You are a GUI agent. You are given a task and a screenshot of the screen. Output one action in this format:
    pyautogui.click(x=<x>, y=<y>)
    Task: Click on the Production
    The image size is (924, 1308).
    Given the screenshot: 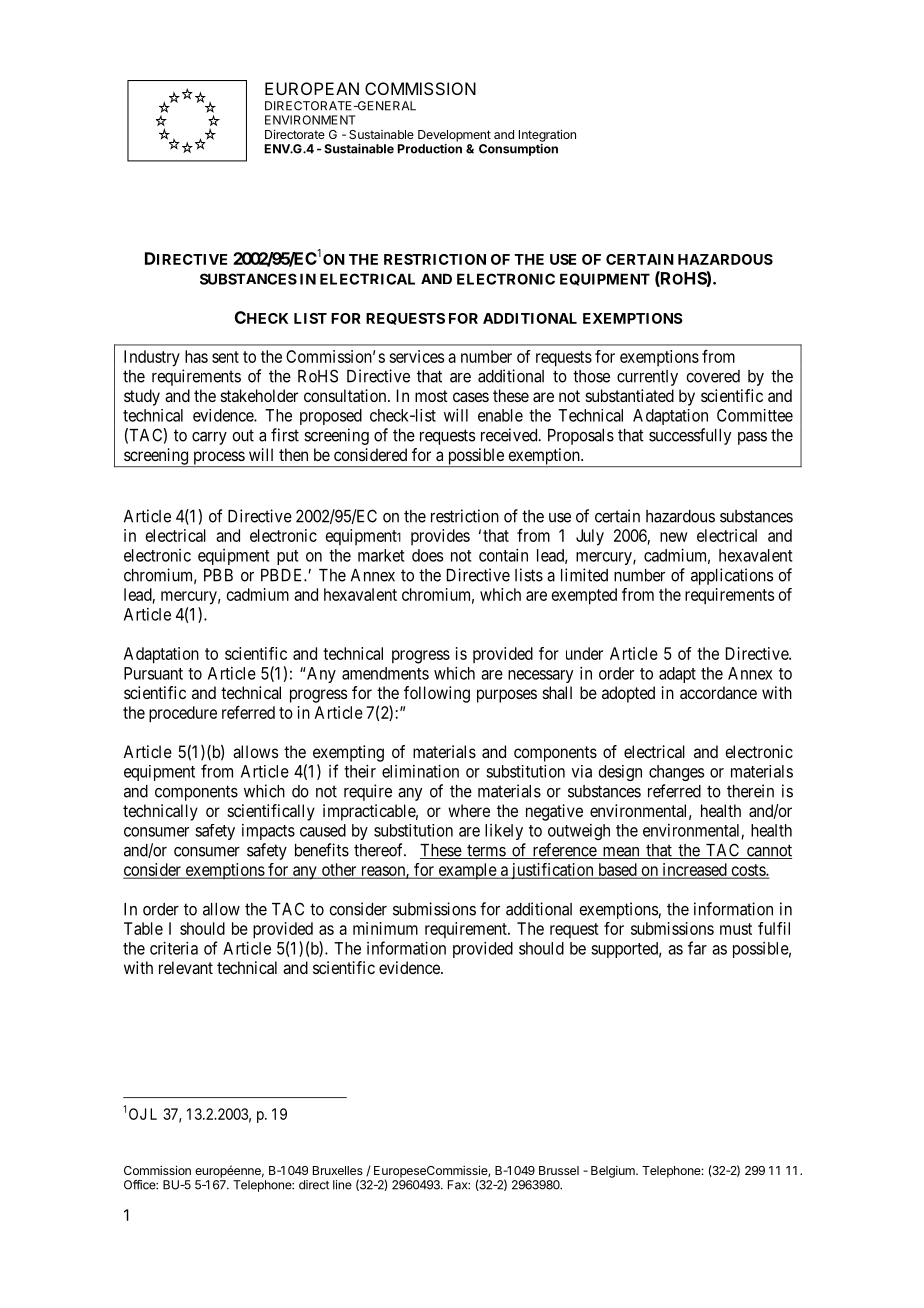 What is the action you would take?
    pyautogui.click(x=430, y=149)
